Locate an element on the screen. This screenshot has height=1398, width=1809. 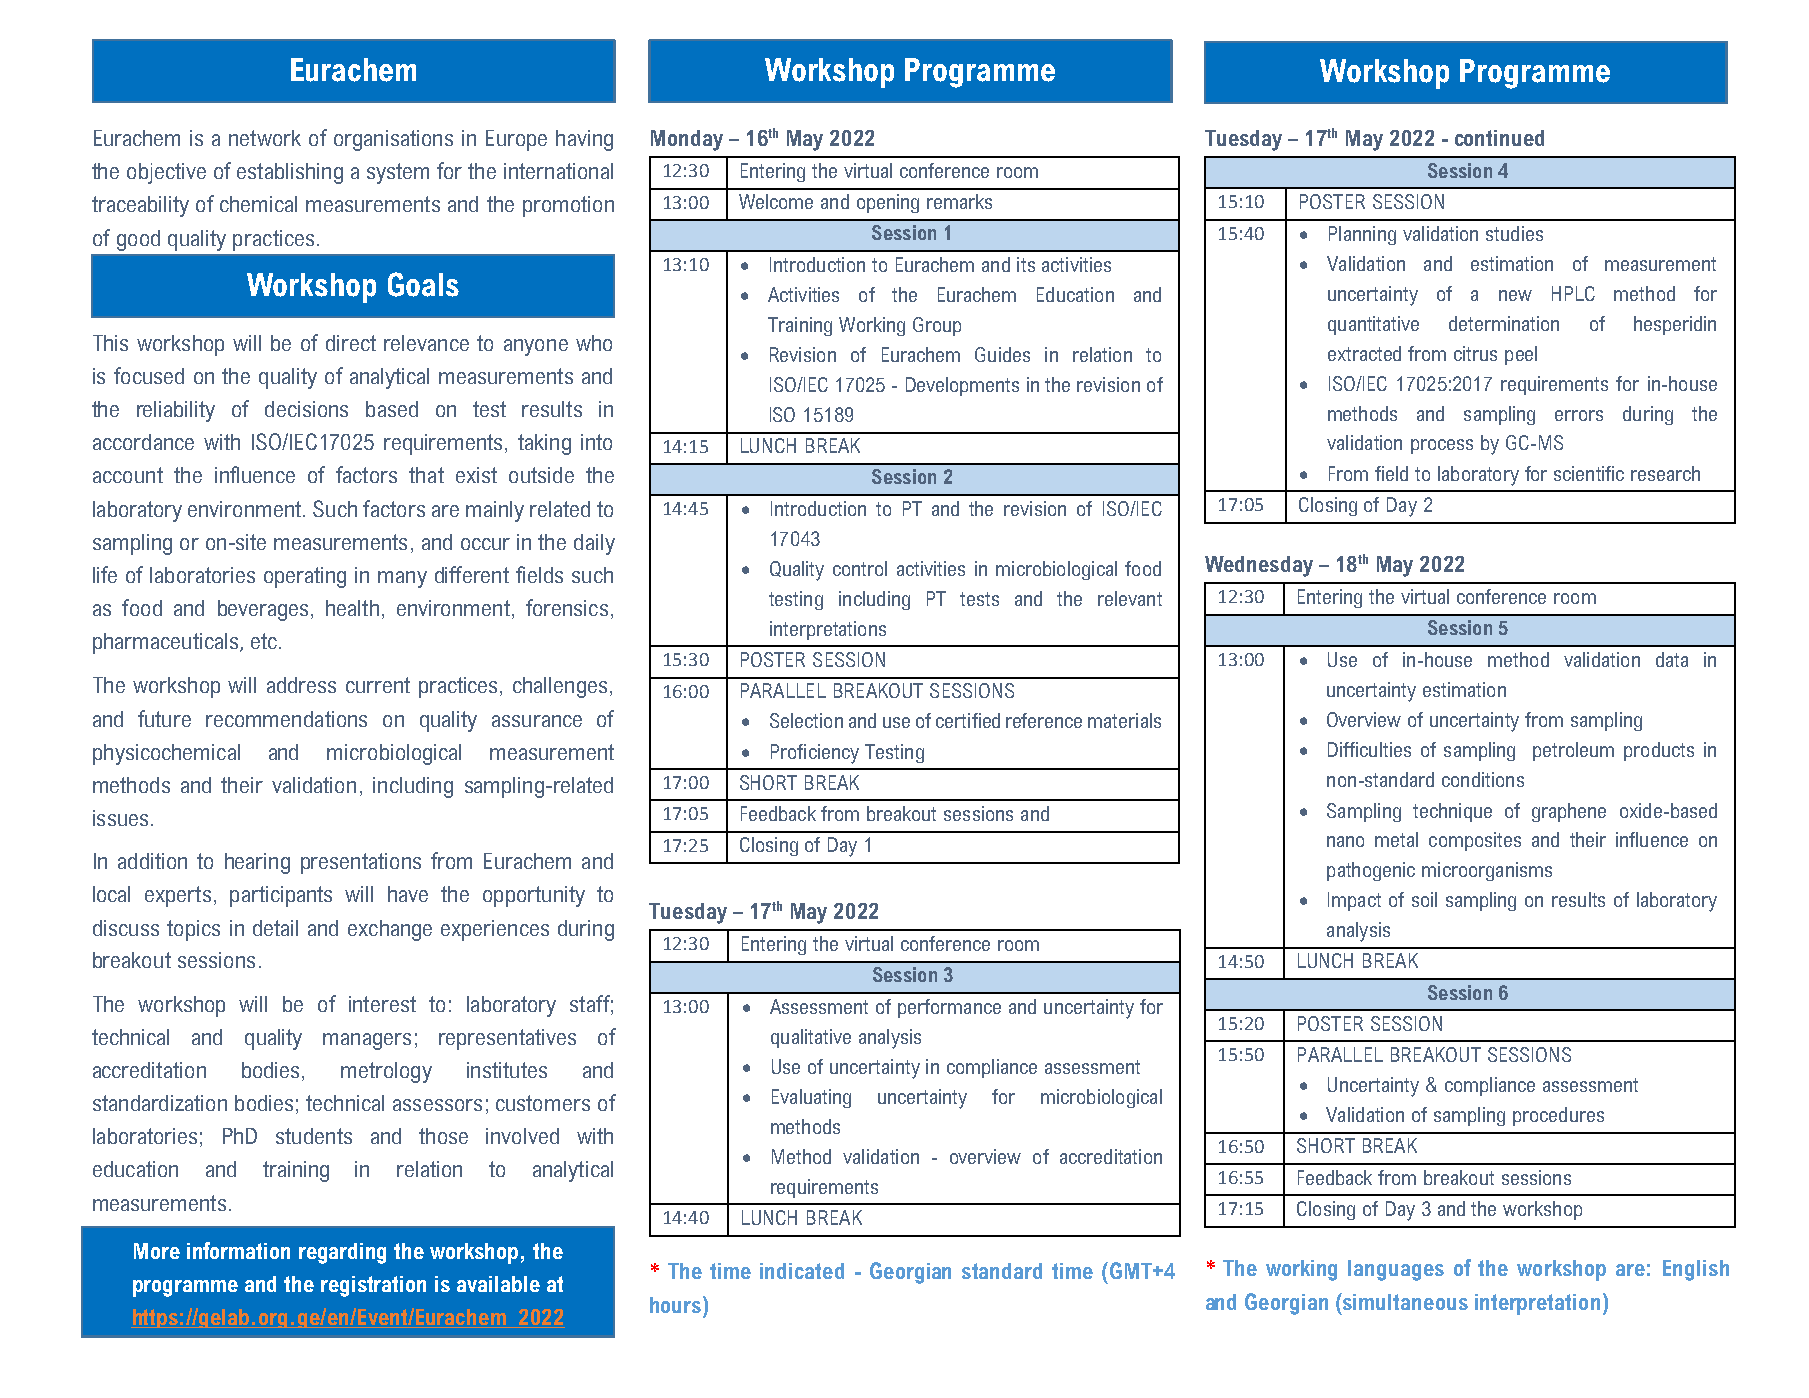
participants is located at coordinates (281, 896).
